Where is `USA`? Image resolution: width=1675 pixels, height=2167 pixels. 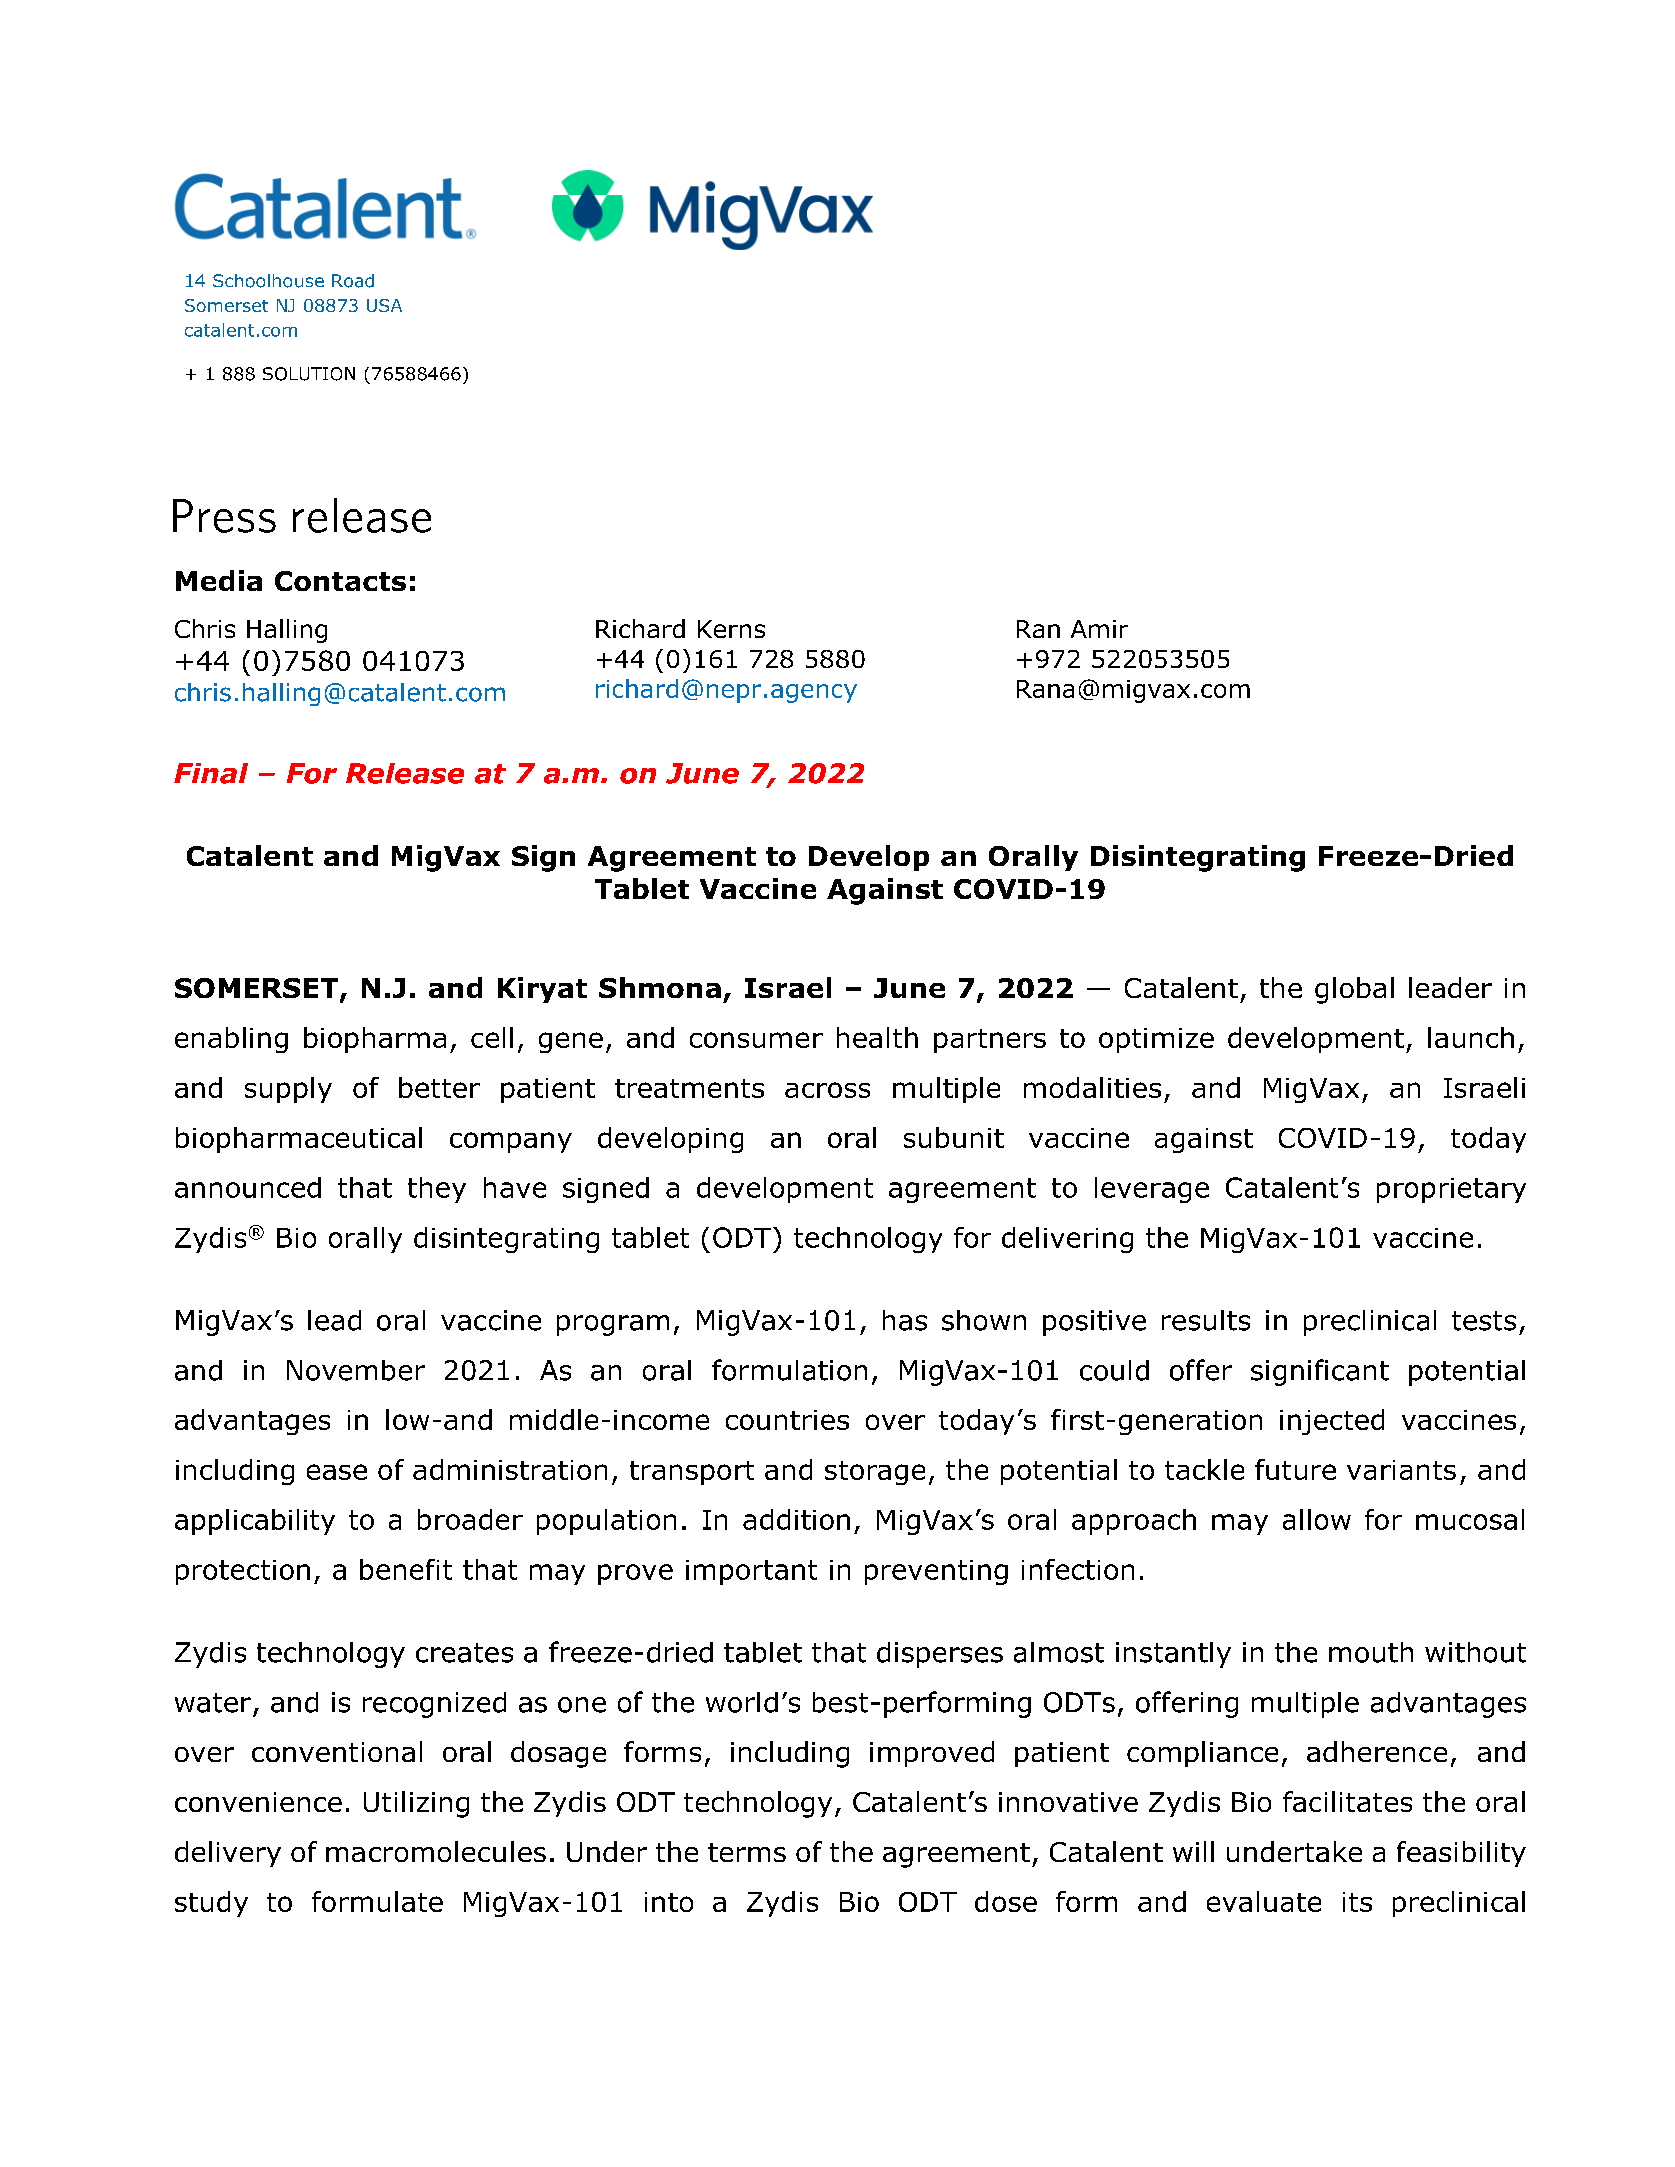
USA is located at coordinates (384, 305).
